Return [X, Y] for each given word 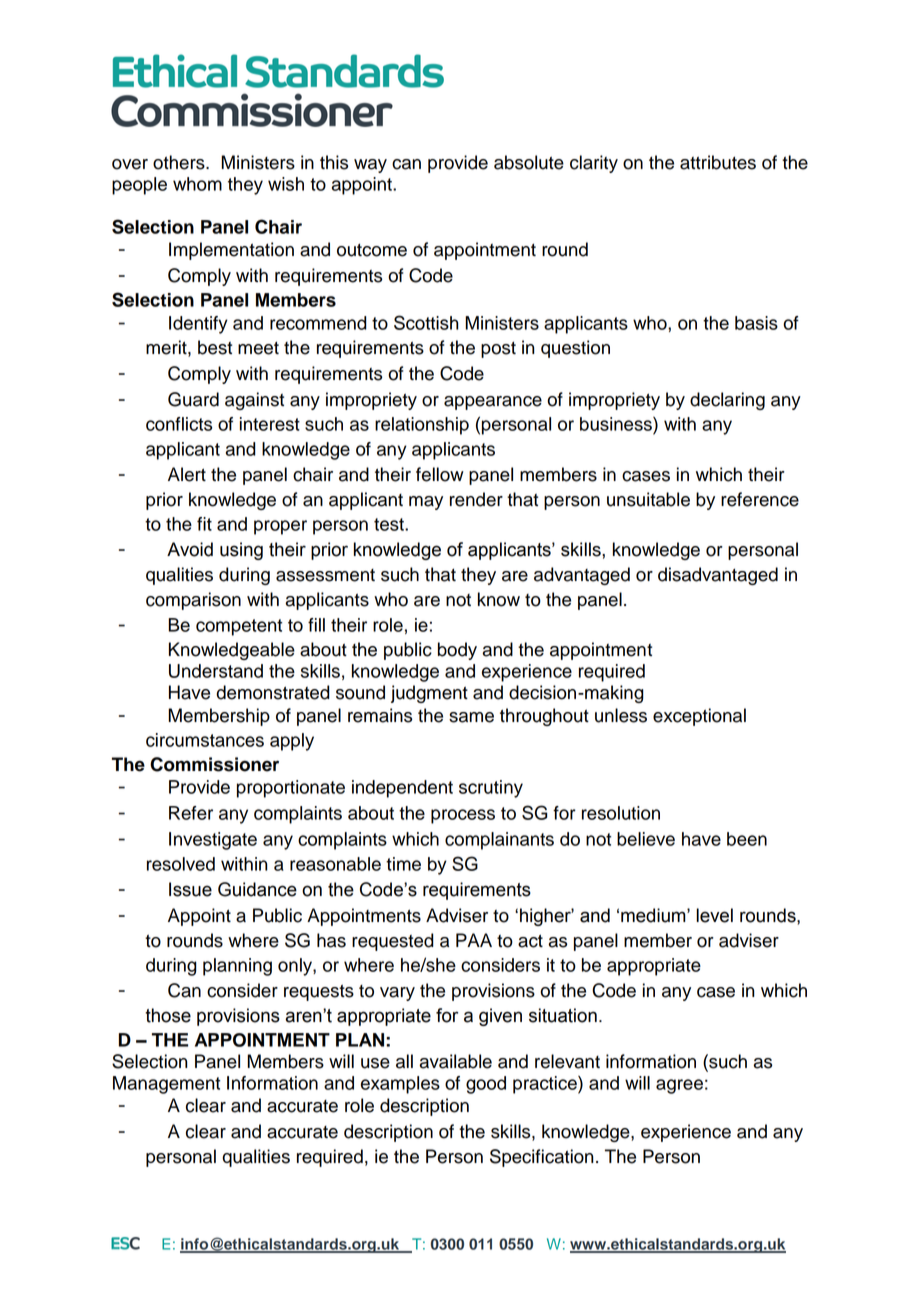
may [426, 503]
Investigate [213, 841]
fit [204, 524]
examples [400, 1085]
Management [166, 1085]
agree [679, 1086]
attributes [718, 162]
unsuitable [648, 499]
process [463, 816]
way [370, 166]
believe [646, 839]
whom [197, 184]
